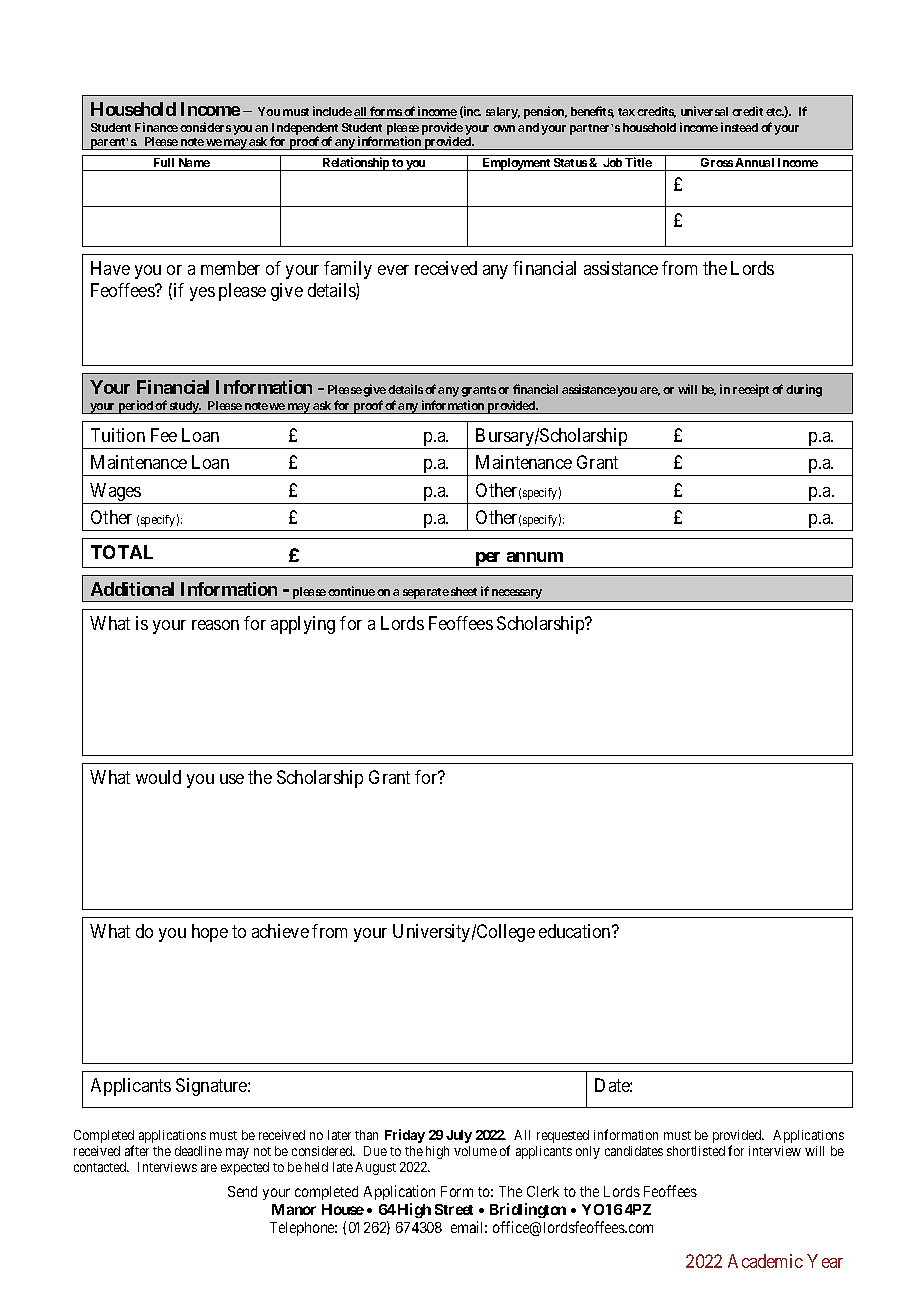 This screenshot has width=924, height=1308. I want to click on receipt, so click(751, 390).
